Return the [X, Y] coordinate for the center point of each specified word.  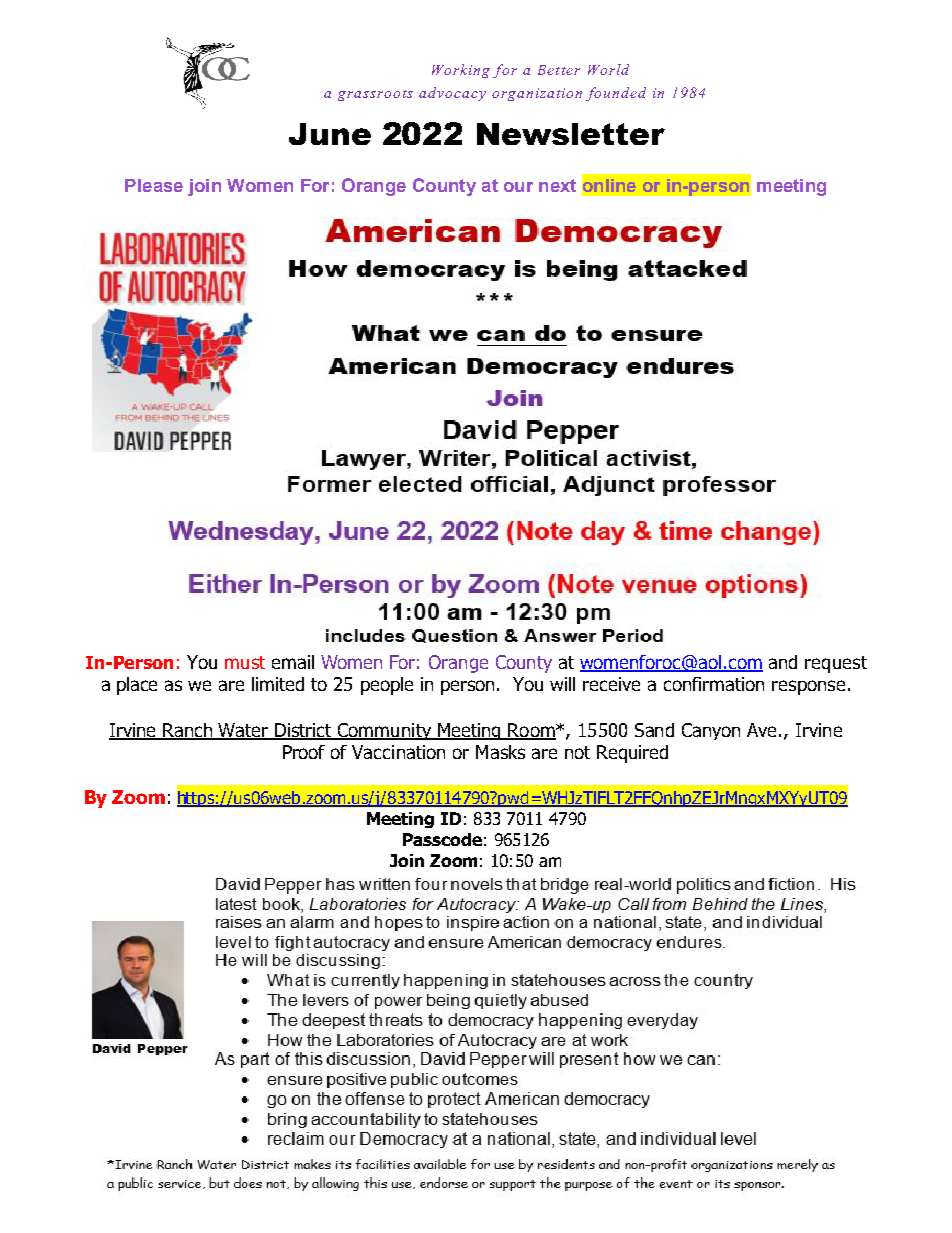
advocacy [452, 94]
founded [616, 94]
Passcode [442, 839]
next [557, 185]
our [518, 187]
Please [154, 185]
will [562, 684]
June [330, 134]
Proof [304, 752]
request [836, 664]
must [245, 662]
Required [632, 754]
